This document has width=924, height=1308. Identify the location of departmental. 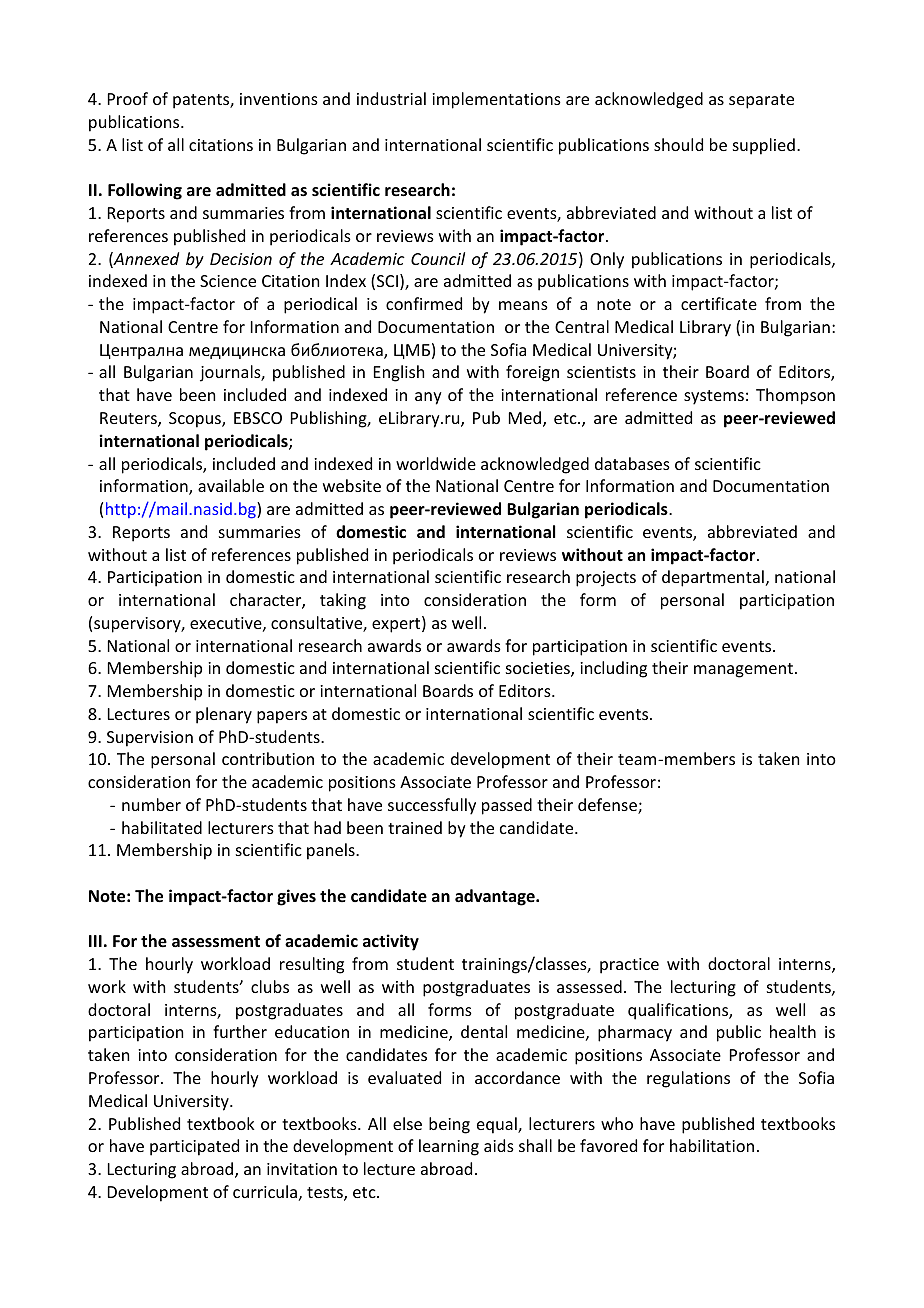
(713, 578).
